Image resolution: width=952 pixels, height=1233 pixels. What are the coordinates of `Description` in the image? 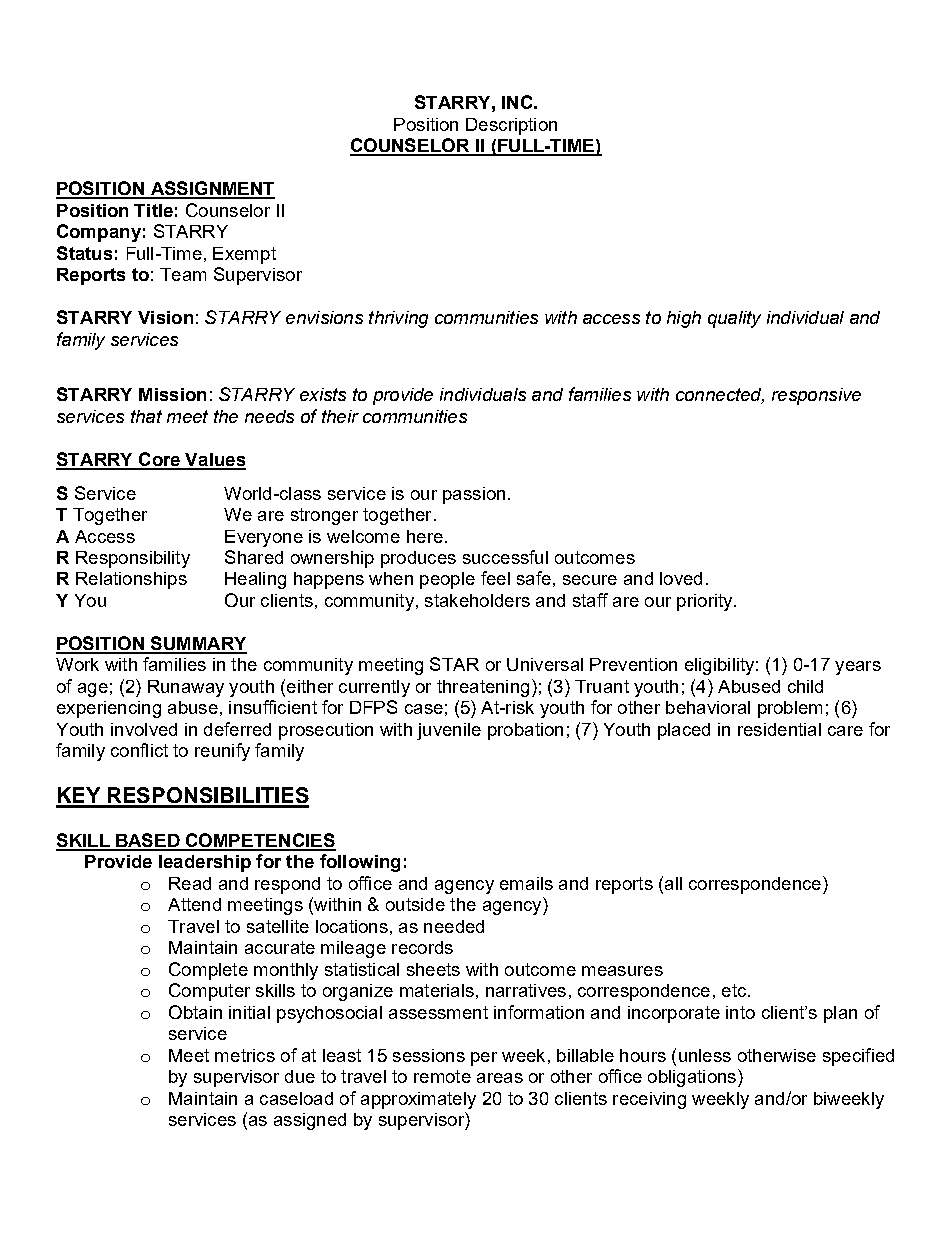 It's located at (511, 126).
